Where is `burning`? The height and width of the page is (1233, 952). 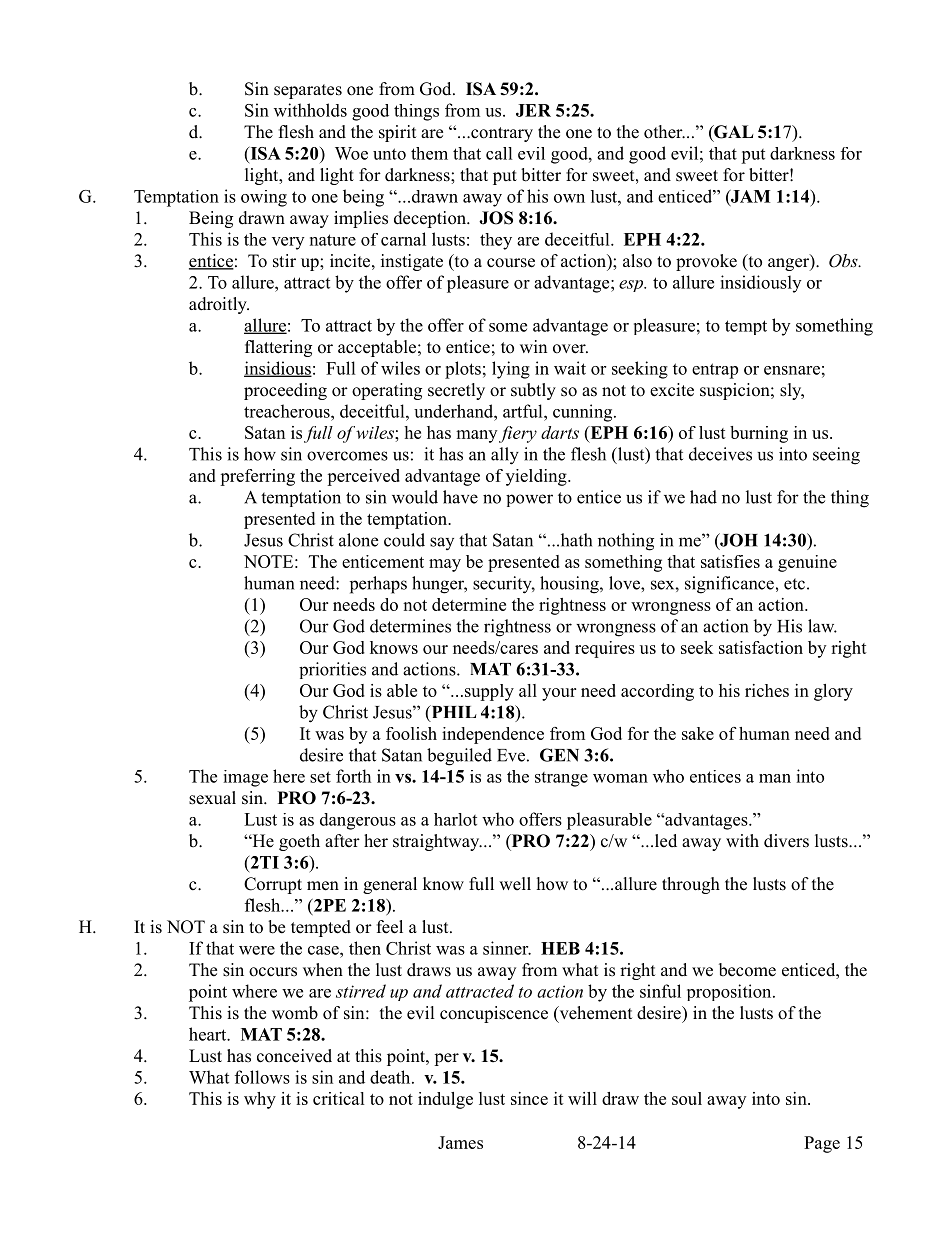
burning is located at coordinates (759, 434).
